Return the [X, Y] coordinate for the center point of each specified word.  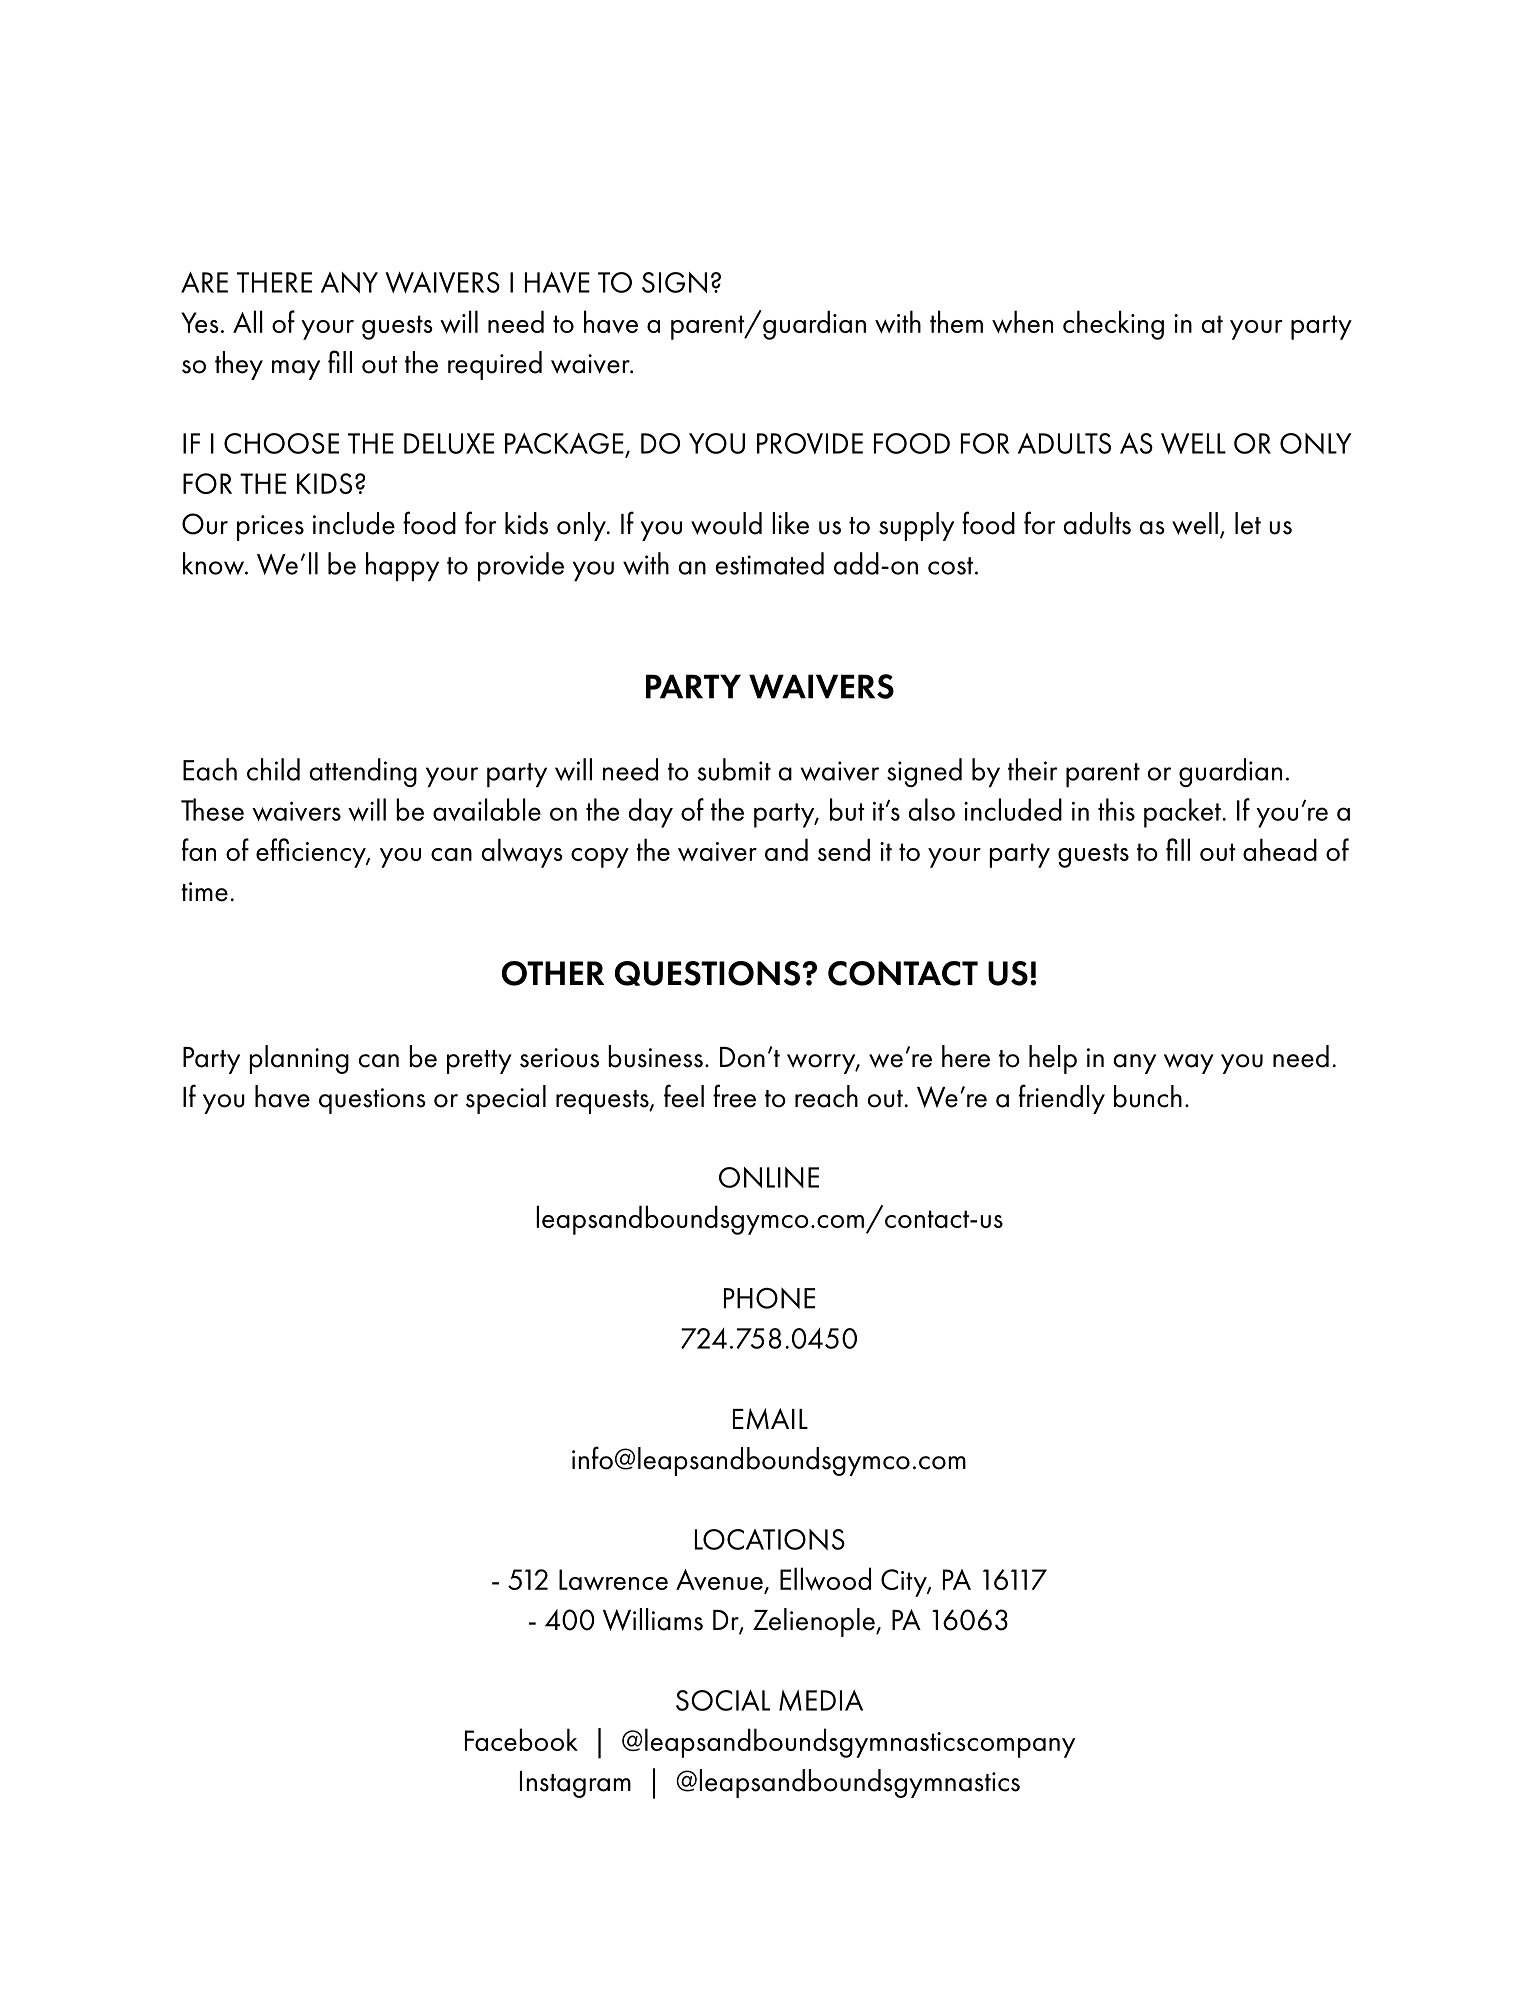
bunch [1148, 1096]
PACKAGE [564, 443]
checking [1113, 325]
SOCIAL [723, 1700]
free [734, 1096]
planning [299, 1059]
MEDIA [821, 1700]
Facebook [521, 1739]
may [296, 370]
